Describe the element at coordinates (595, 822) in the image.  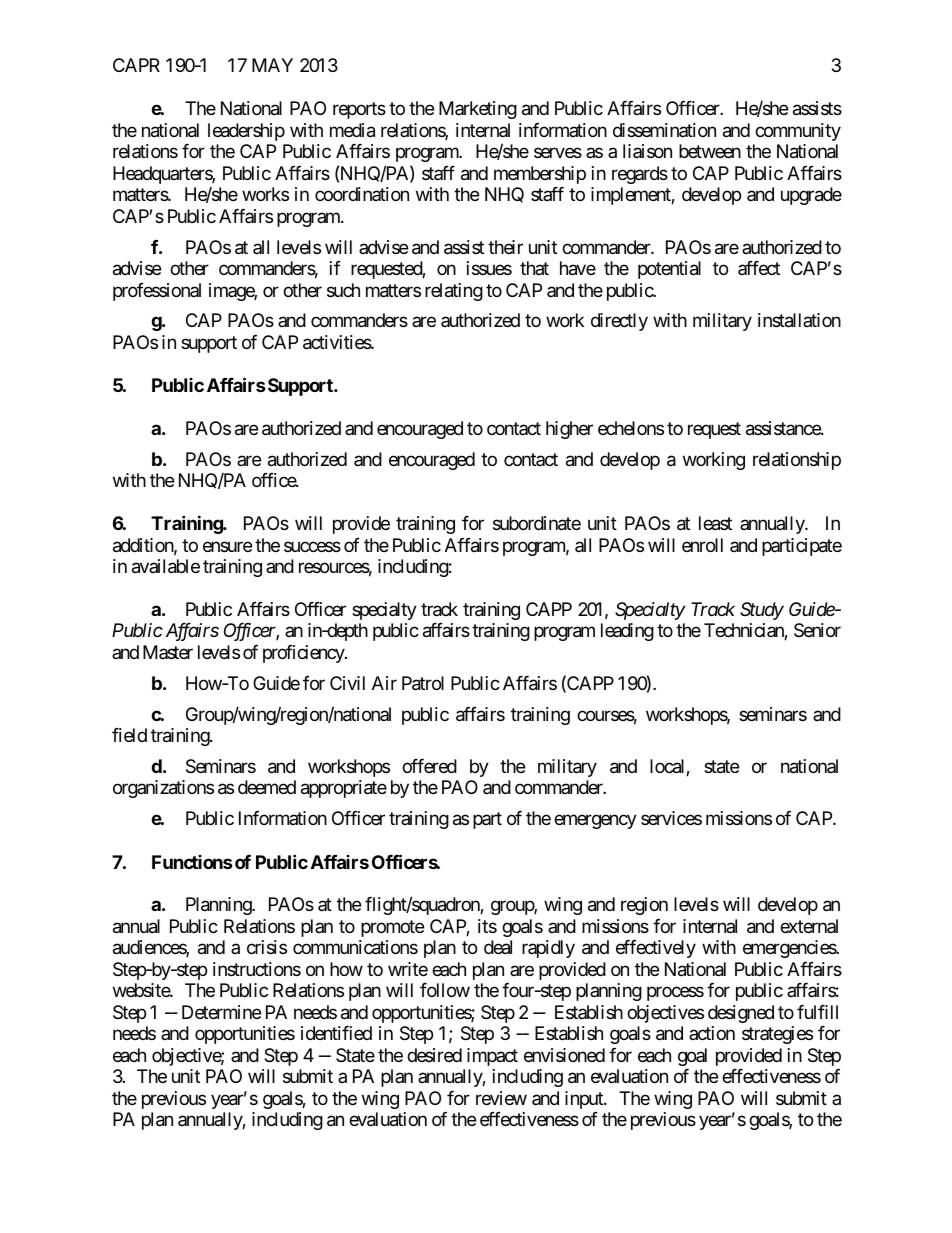
I see `emergency` at that location.
